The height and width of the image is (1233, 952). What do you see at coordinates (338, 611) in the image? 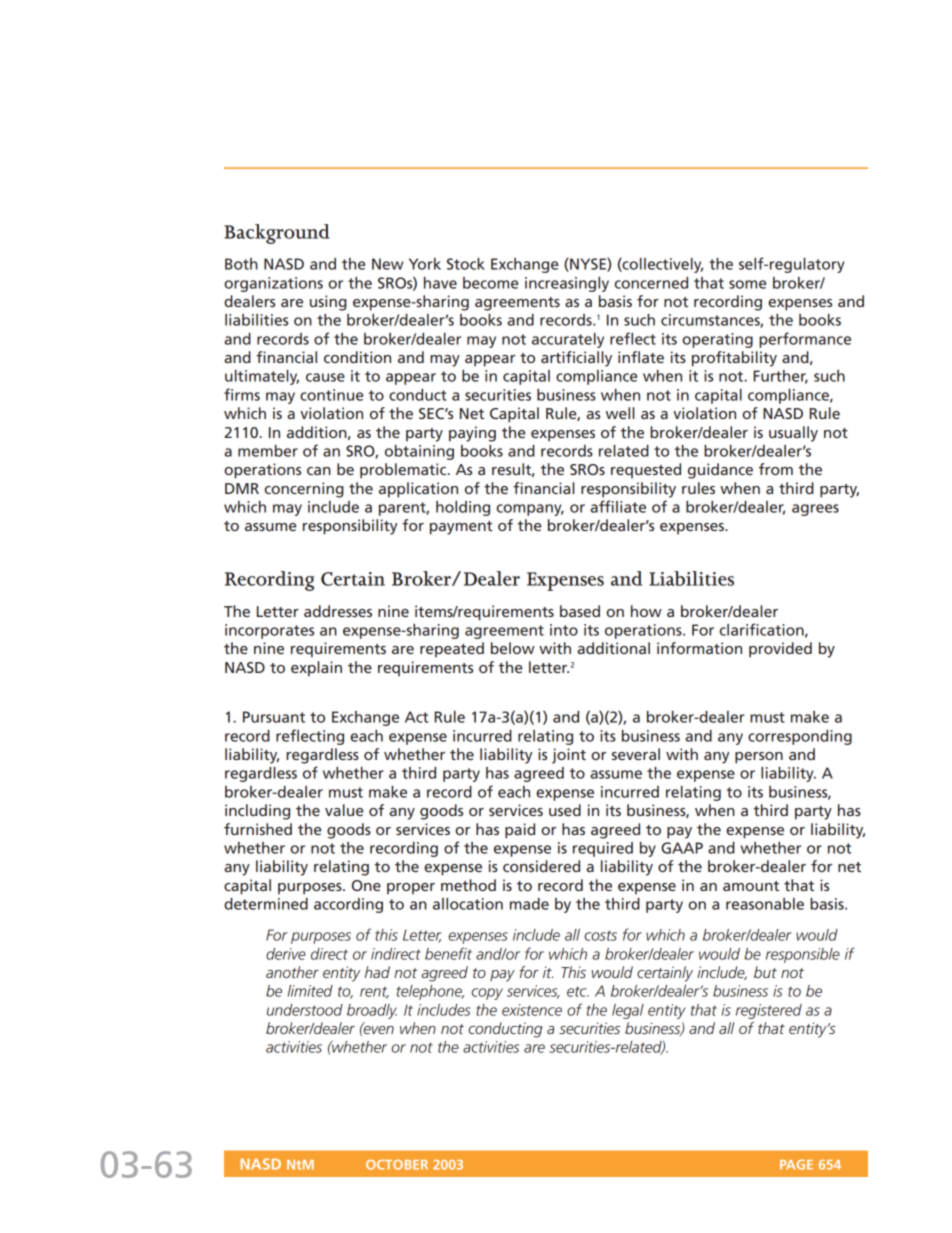
I see `addresses` at bounding box center [338, 611].
